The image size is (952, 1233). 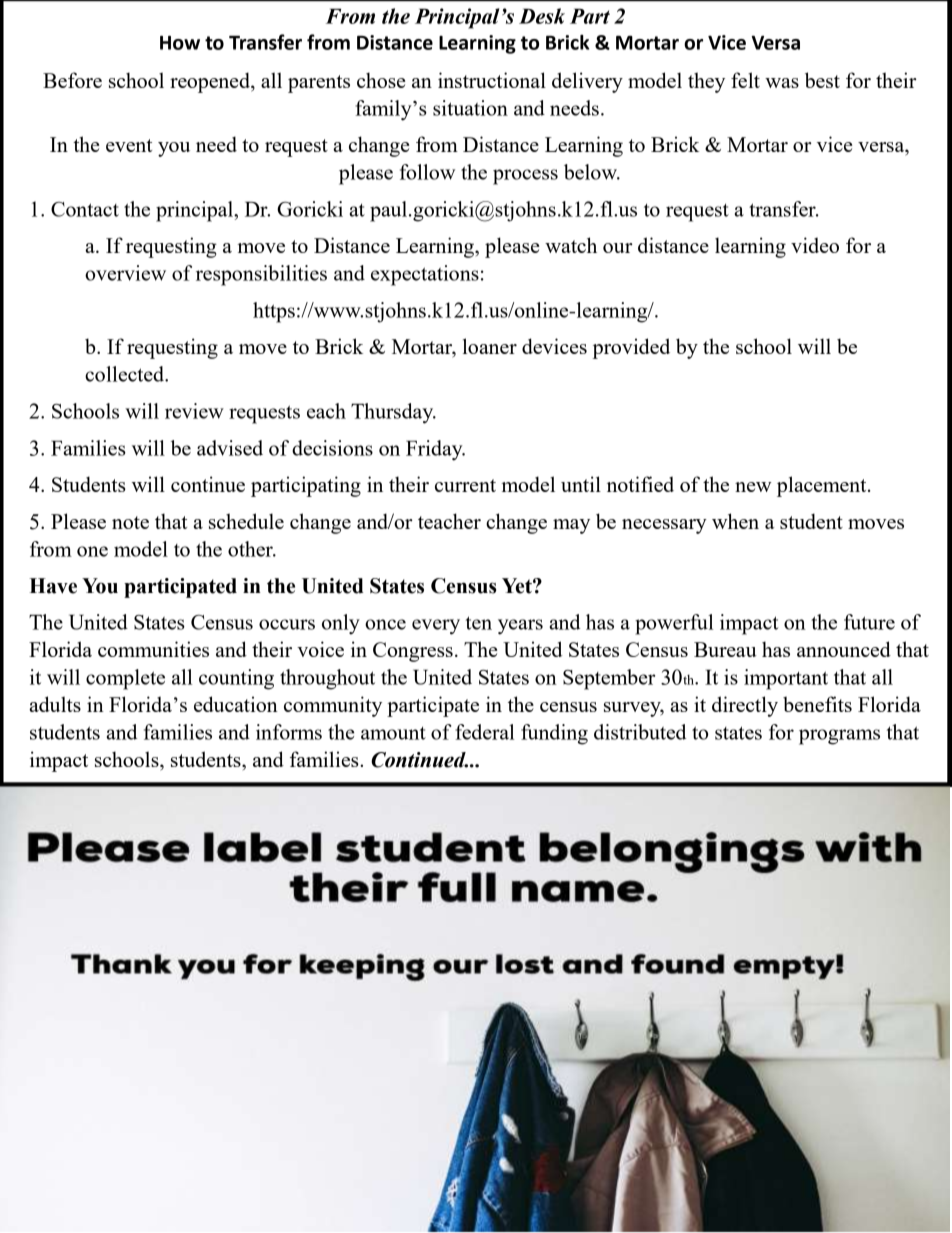 What do you see at coordinates (745, 80) in the screenshot?
I see `felt` at bounding box center [745, 80].
